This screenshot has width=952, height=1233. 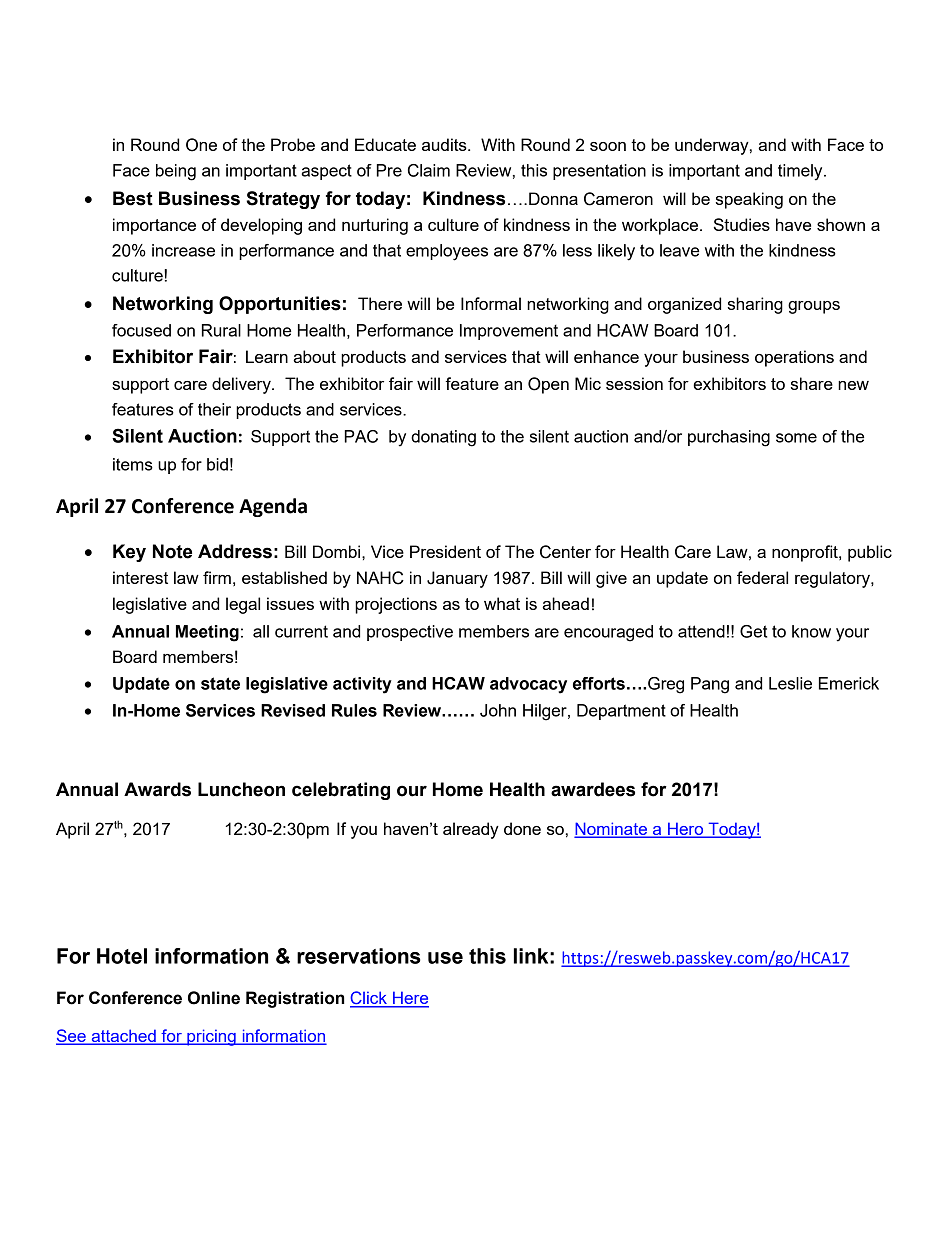 What do you see at coordinates (762, 577) in the screenshot?
I see `federal` at bounding box center [762, 577].
